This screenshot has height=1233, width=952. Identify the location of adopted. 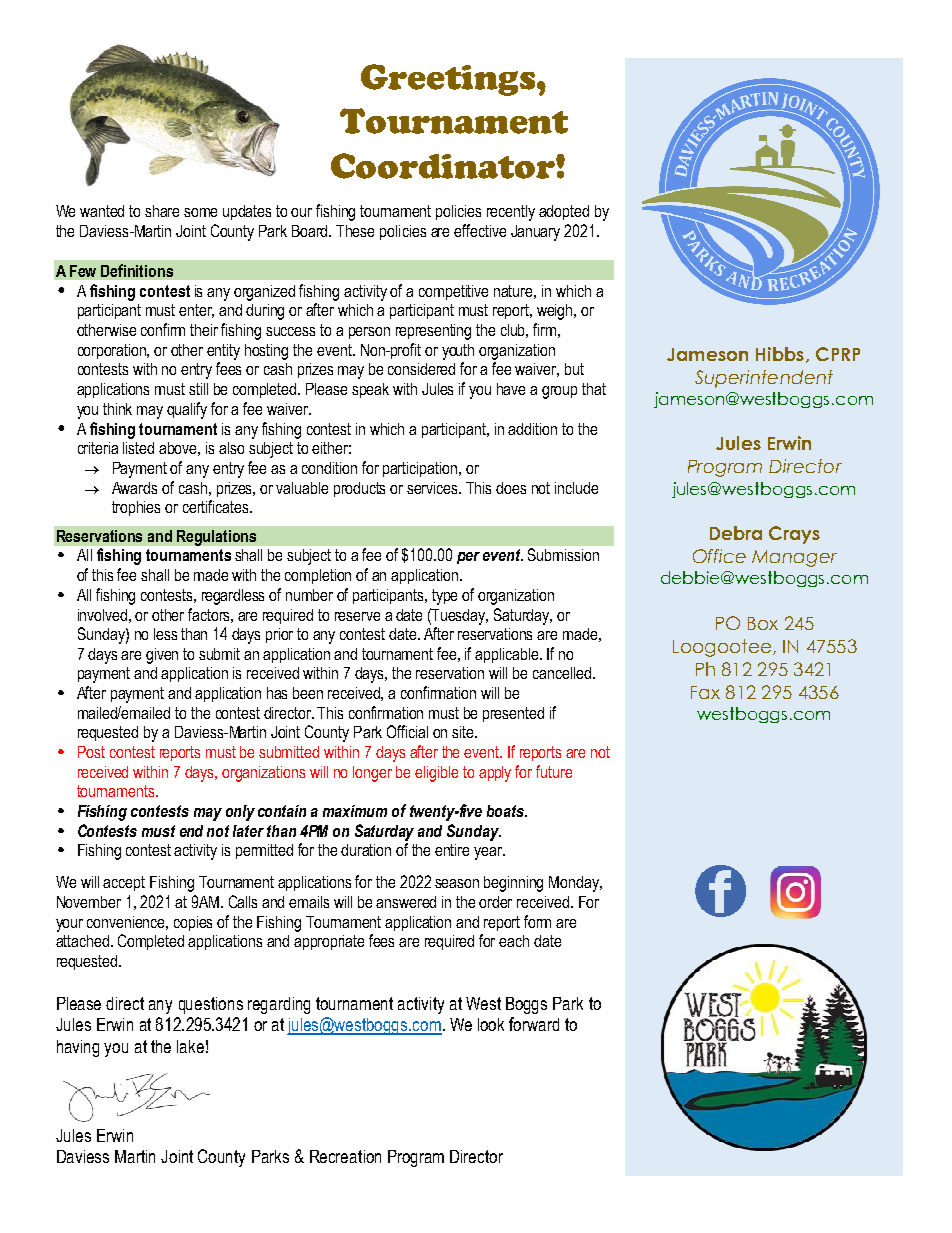
(564, 212).
